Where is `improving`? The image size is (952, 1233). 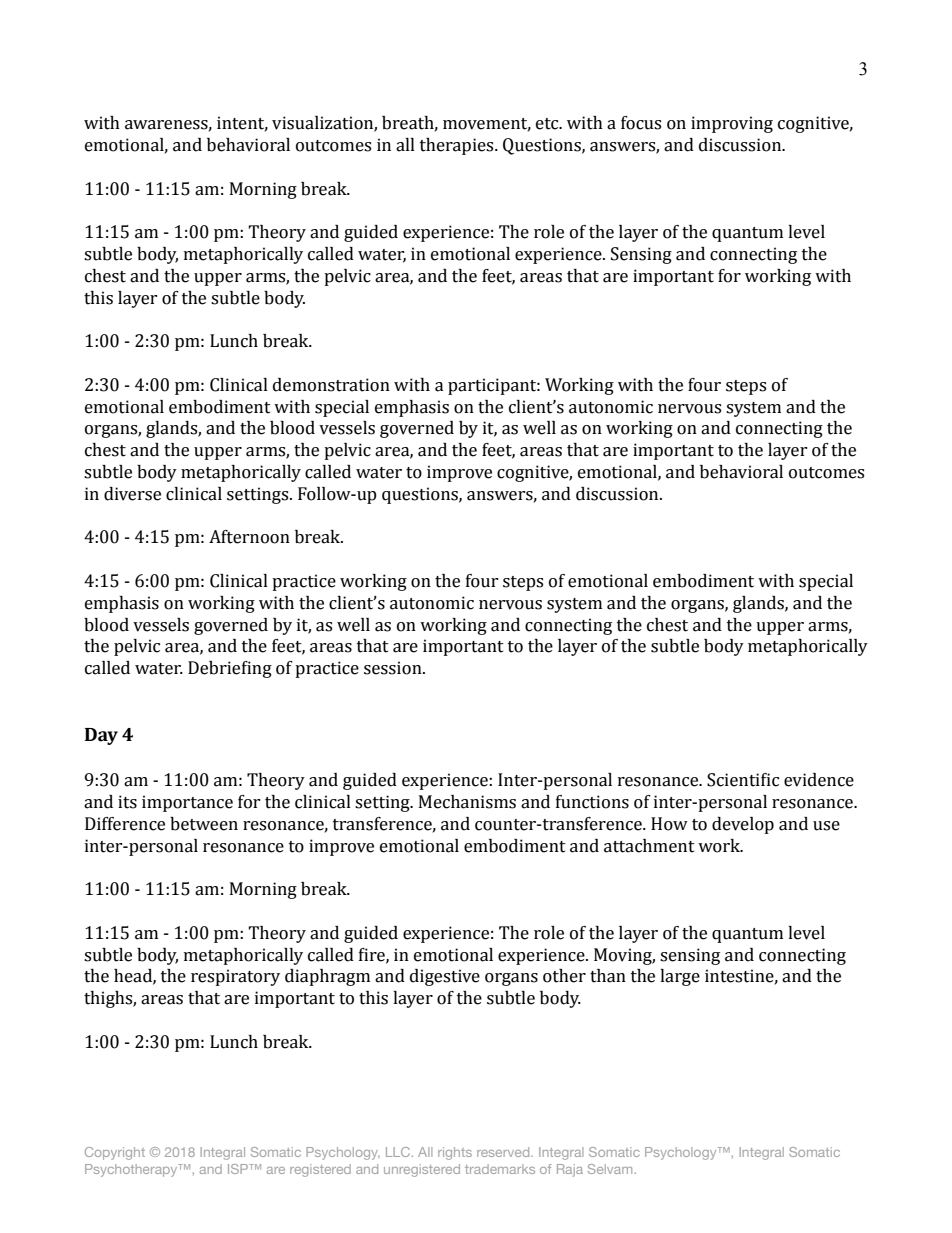
improving is located at coordinates (732, 124).
